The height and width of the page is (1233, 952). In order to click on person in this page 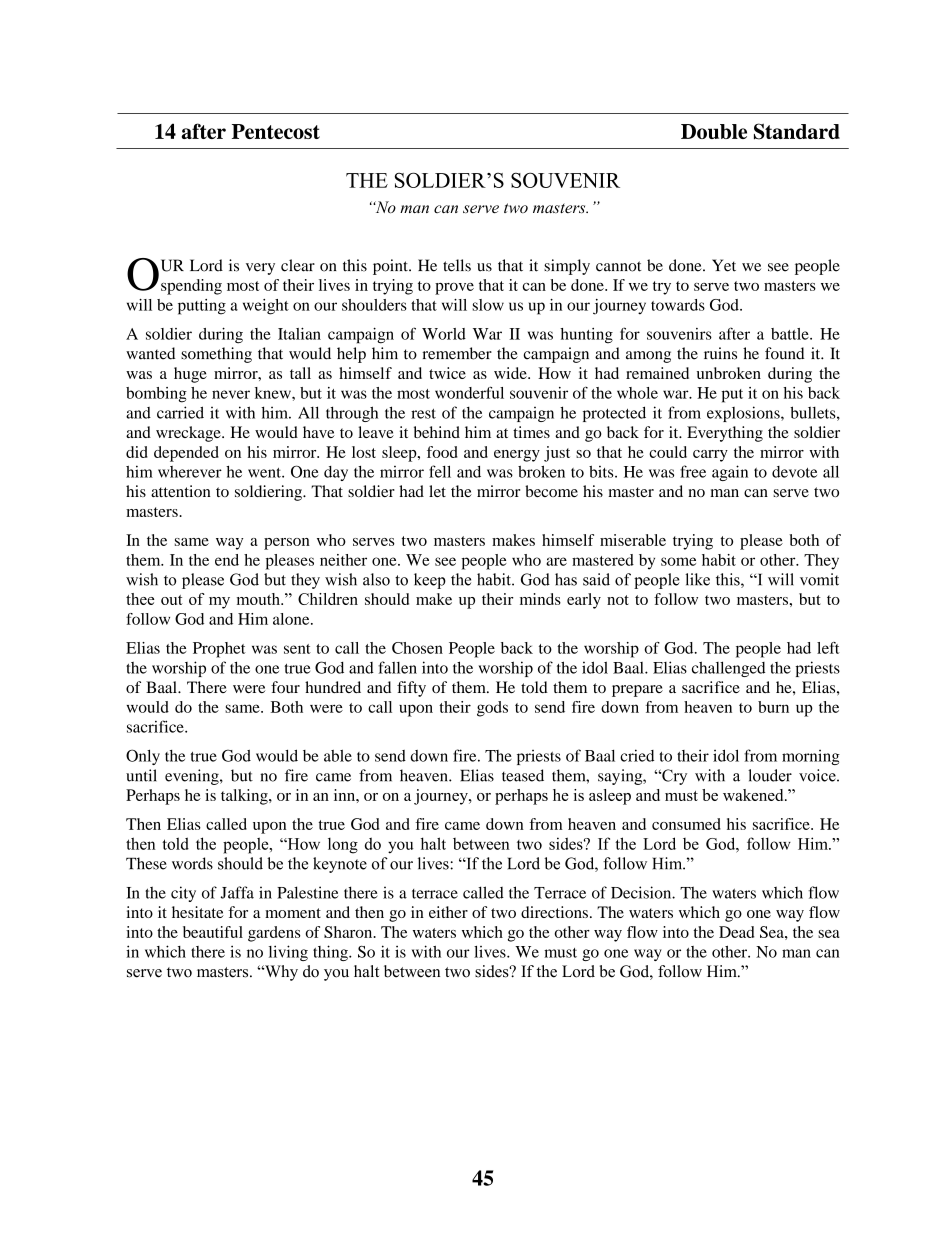, I will do `click(287, 544)`.
